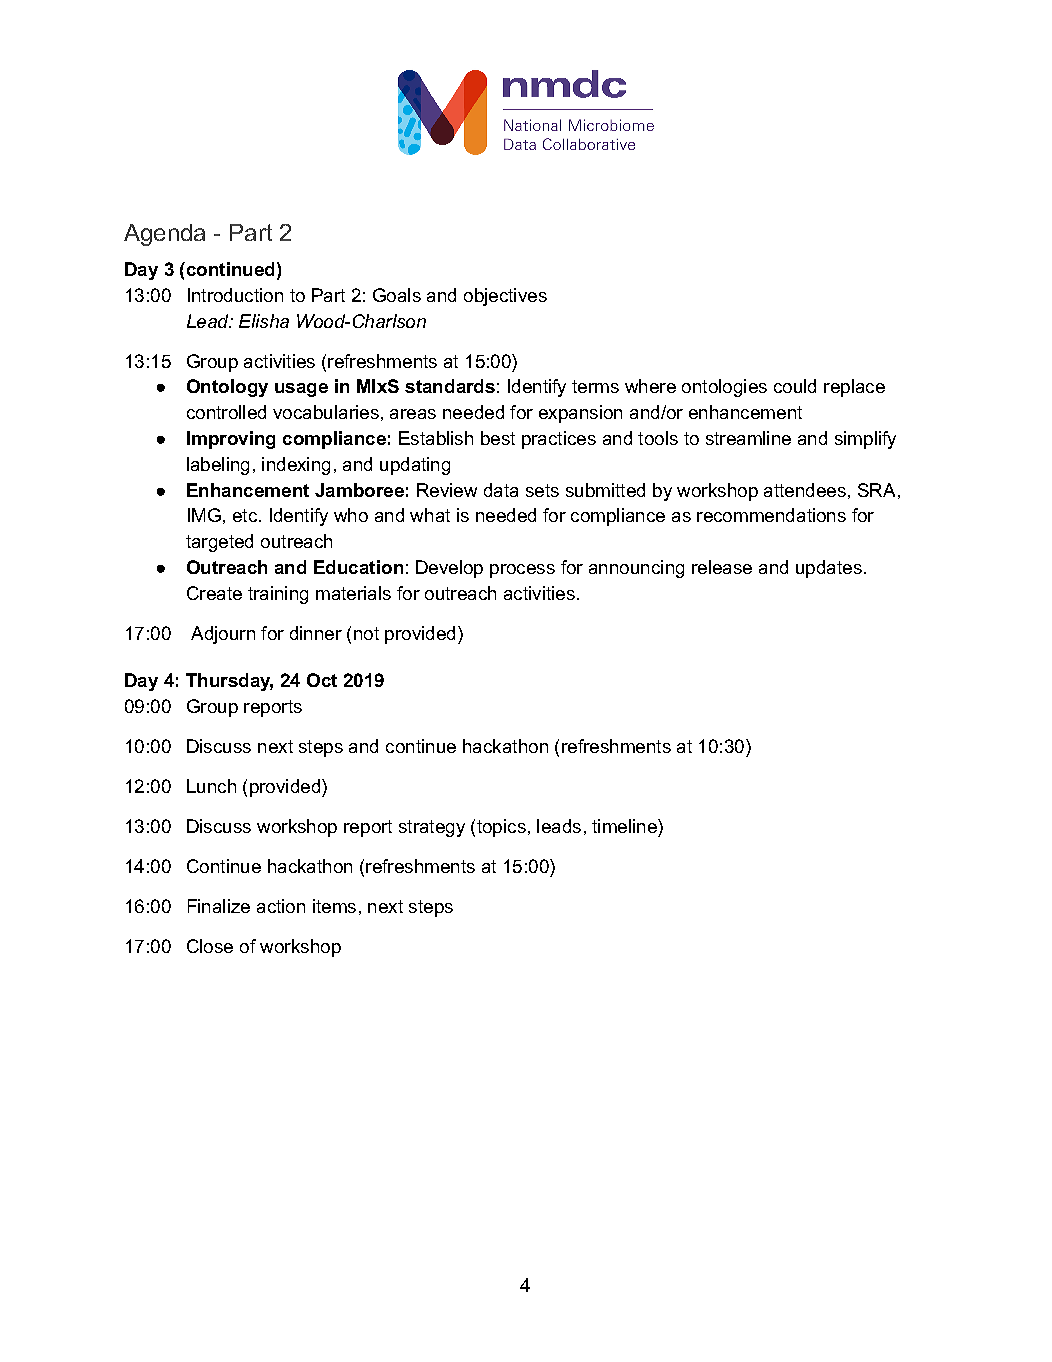 The height and width of the screenshot is (1362, 1052). What do you see at coordinates (829, 569) in the screenshot?
I see `updates` at bounding box center [829, 569].
